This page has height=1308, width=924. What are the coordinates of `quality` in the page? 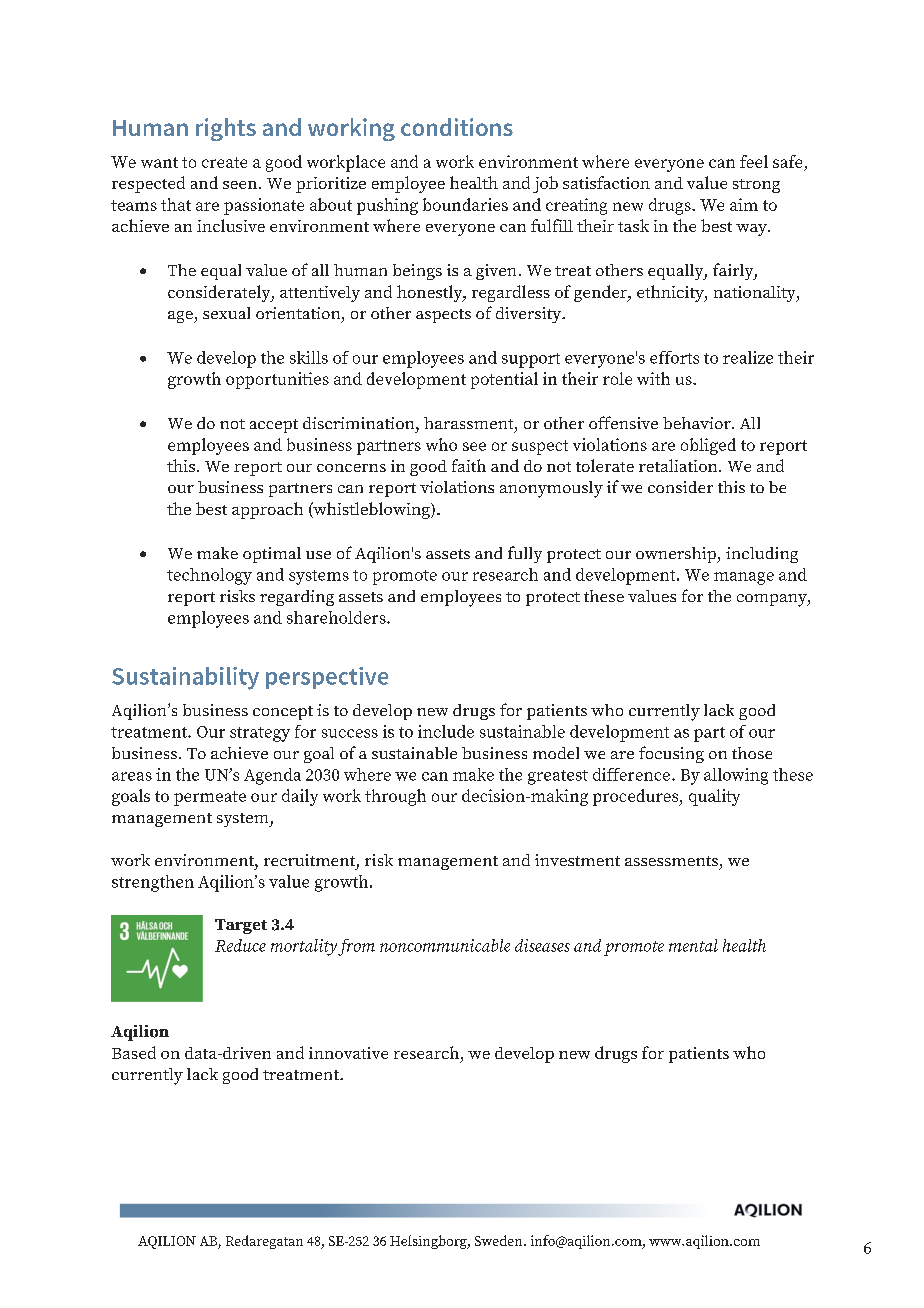 It's located at (714, 797).
